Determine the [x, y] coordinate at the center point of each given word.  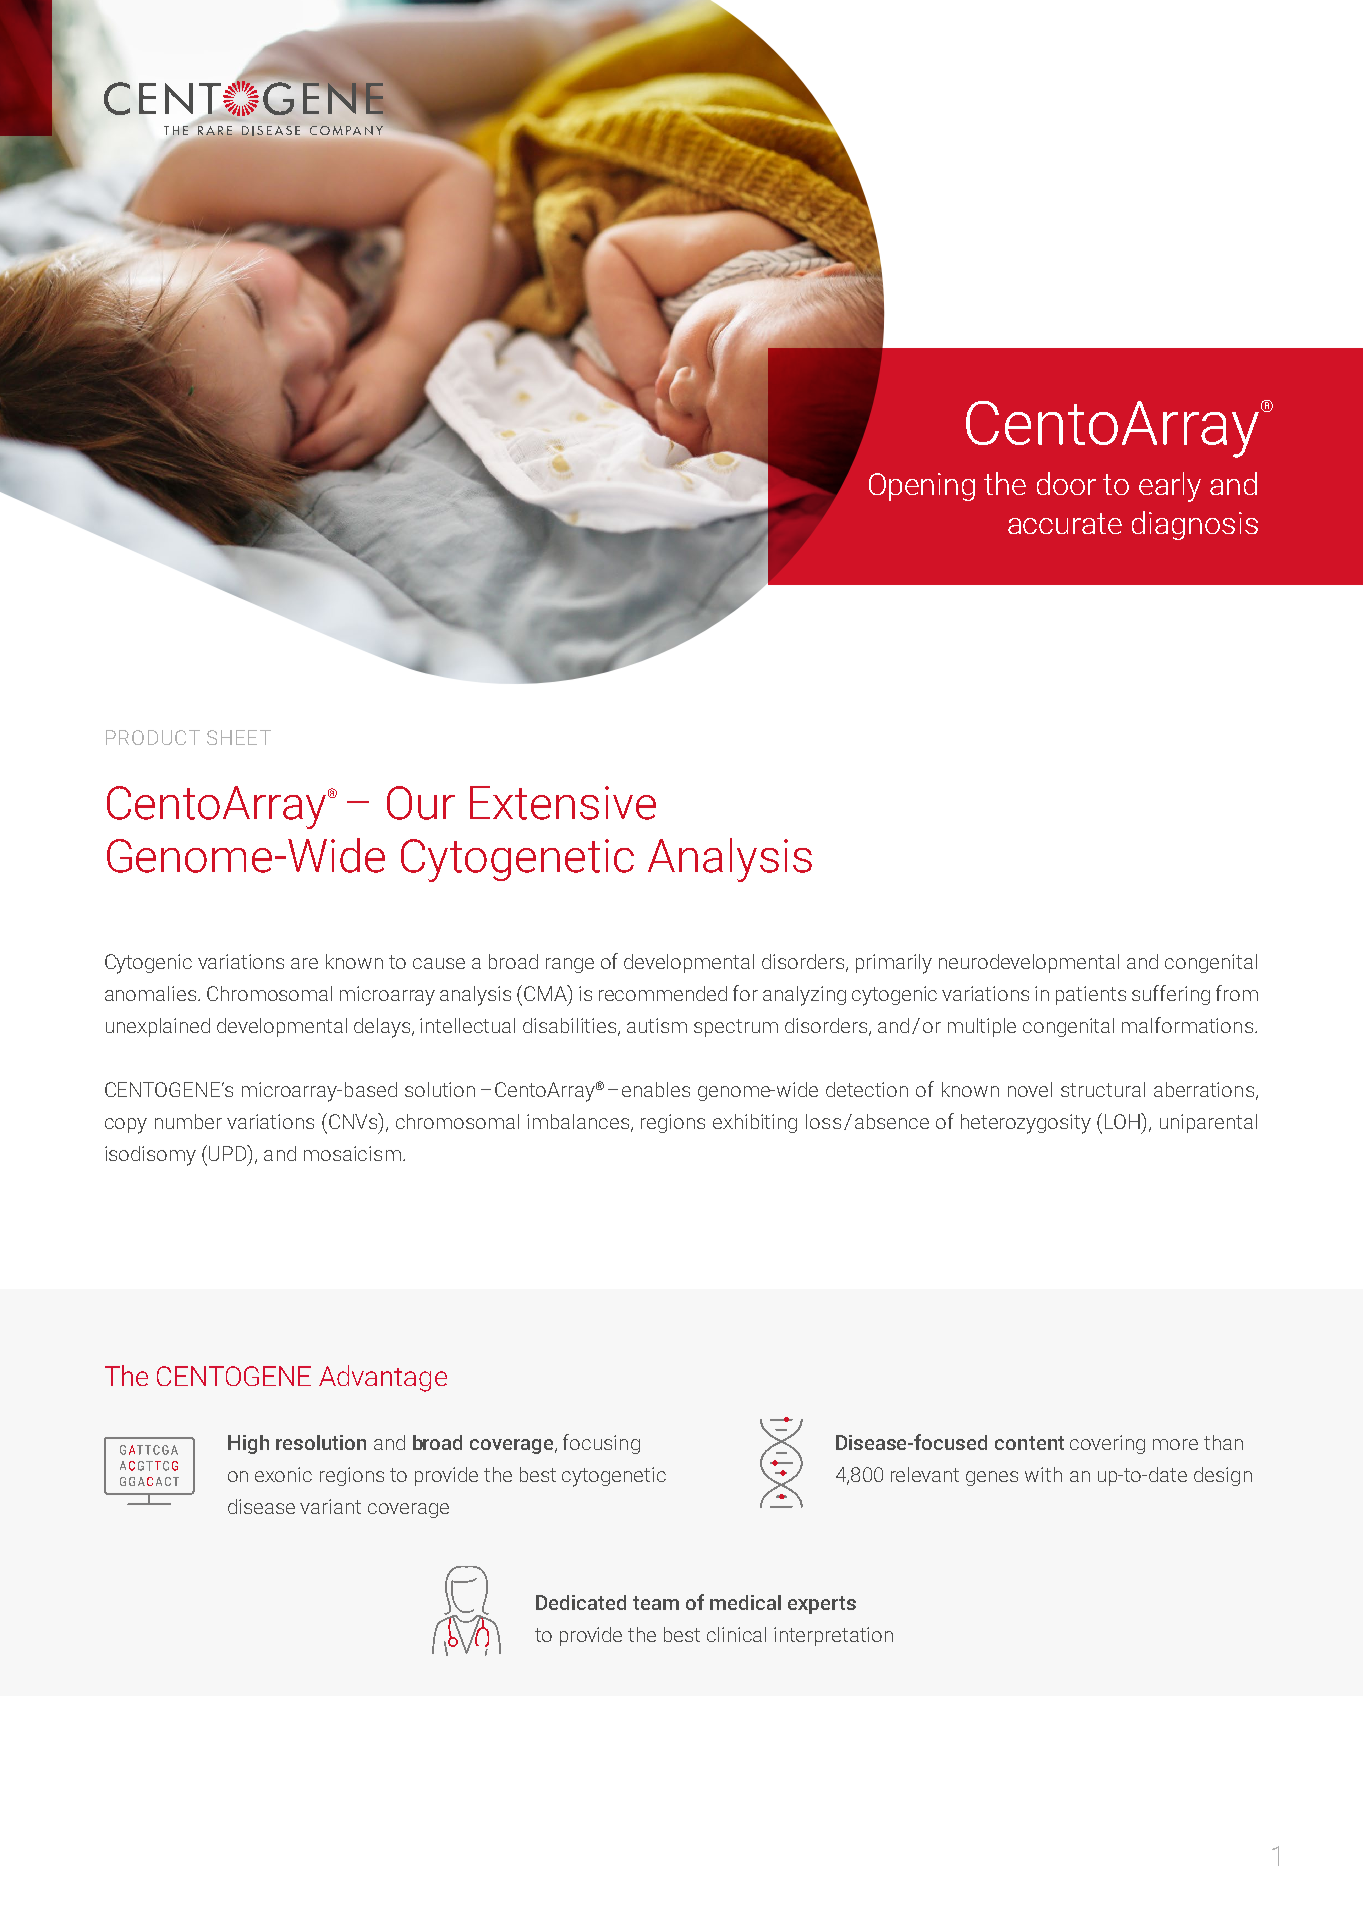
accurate [1065, 523]
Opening [922, 487]
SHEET [239, 737]
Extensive [563, 803]
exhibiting [755, 1123]
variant [330, 1506]
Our [421, 803]
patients [1091, 995]
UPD [229, 1153]
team [656, 1603]
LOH [1124, 1121]
